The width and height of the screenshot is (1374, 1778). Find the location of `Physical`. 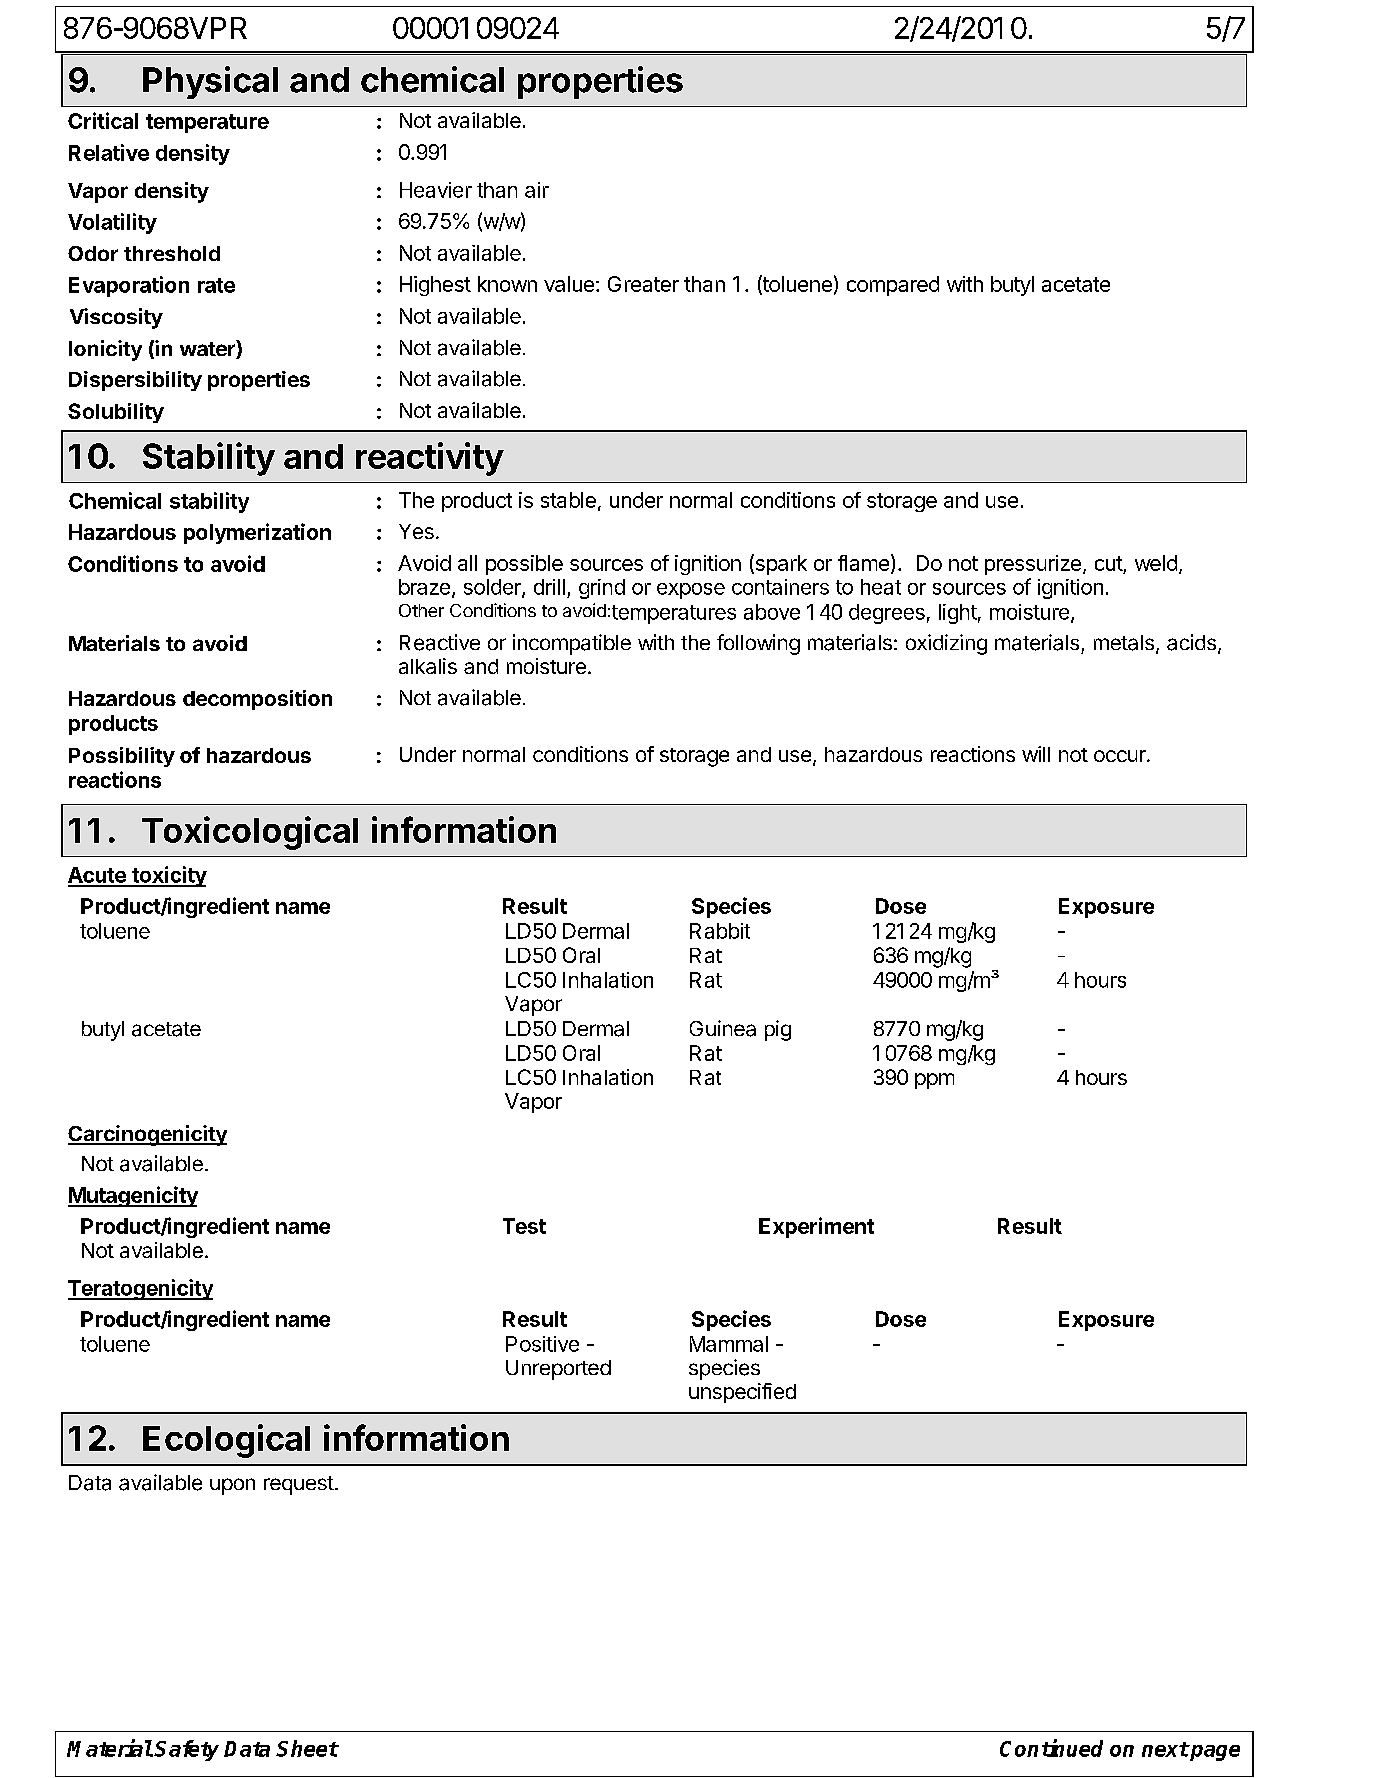

Physical is located at coordinates (210, 82).
